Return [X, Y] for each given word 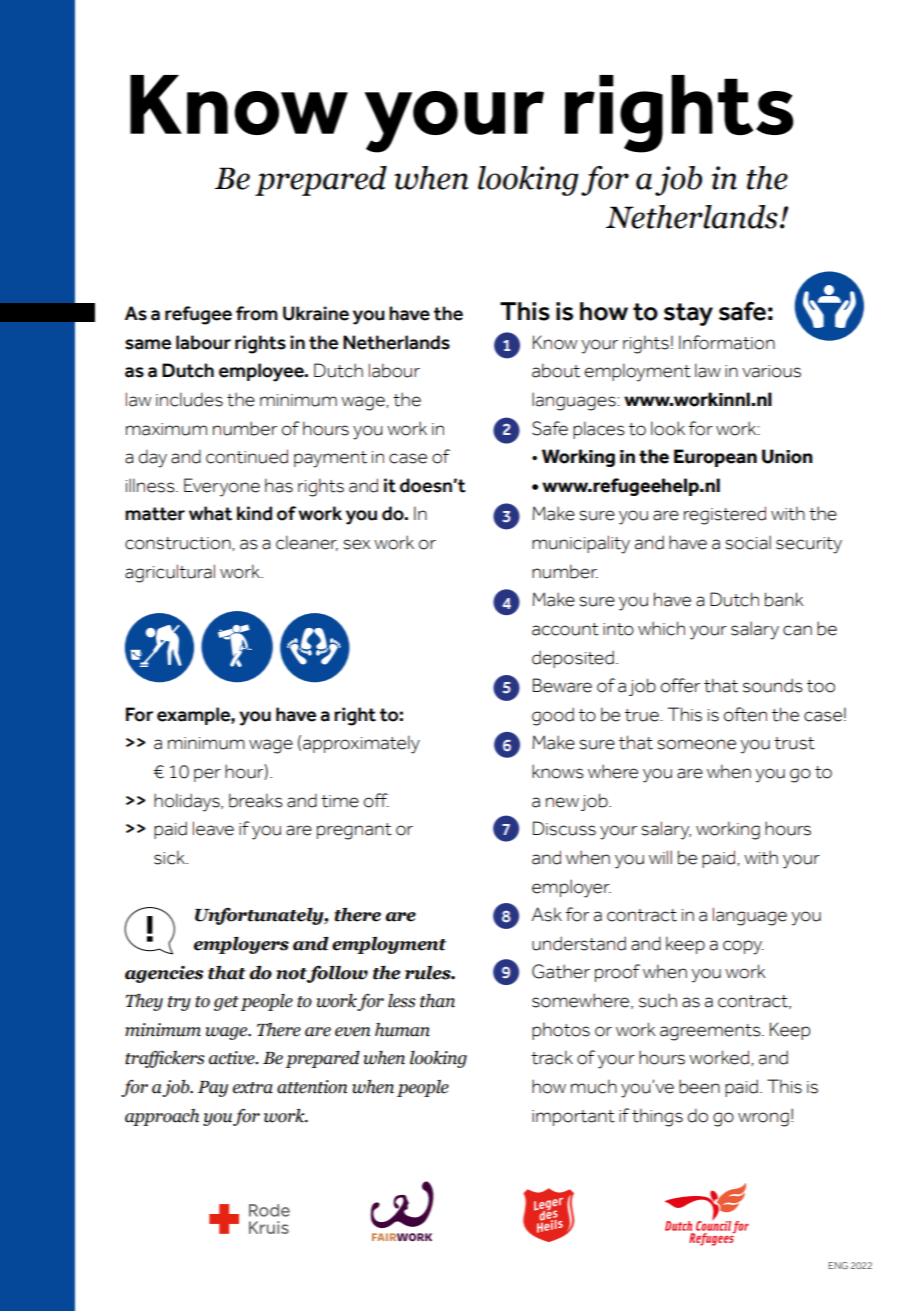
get [226, 1003]
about [556, 370]
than [437, 1001]
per [207, 775]
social [748, 542]
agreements [711, 1032]
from [257, 313]
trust [794, 743]
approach [162, 1117]
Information [727, 342]
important [573, 1118]
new [562, 802]
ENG [838, 1265]
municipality [581, 544]
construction [179, 544]
